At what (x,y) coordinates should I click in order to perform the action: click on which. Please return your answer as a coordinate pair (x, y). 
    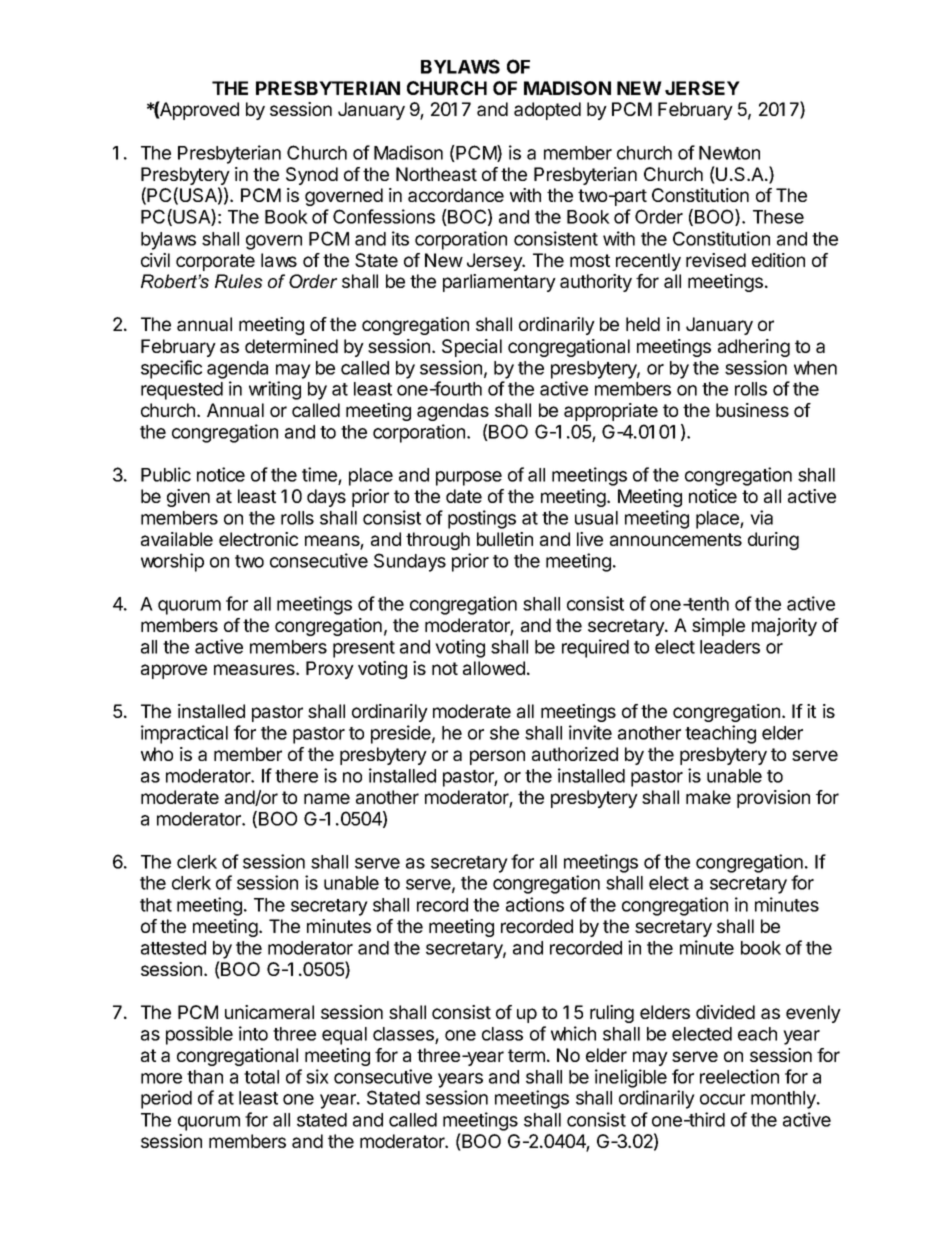
    Looking at the image, I should click on (573, 1033).
